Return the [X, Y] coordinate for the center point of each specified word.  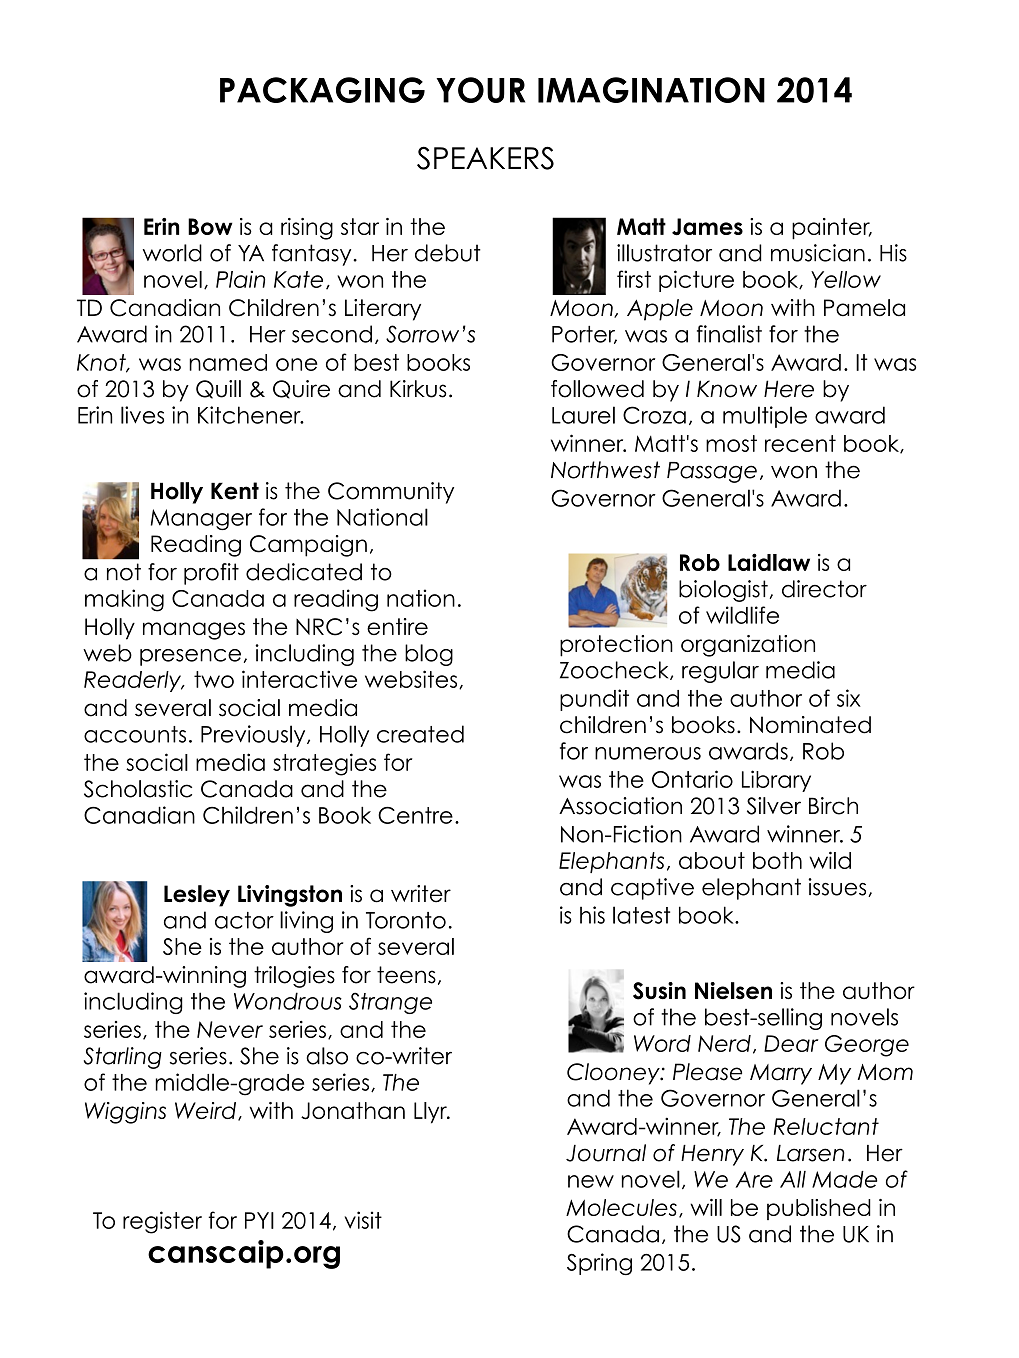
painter [832, 229]
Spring [599, 1264]
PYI [259, 1220]
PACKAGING [322, 90]
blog [429, 655]
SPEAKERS [485, 158]
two [214, 679]
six [849, 698]
